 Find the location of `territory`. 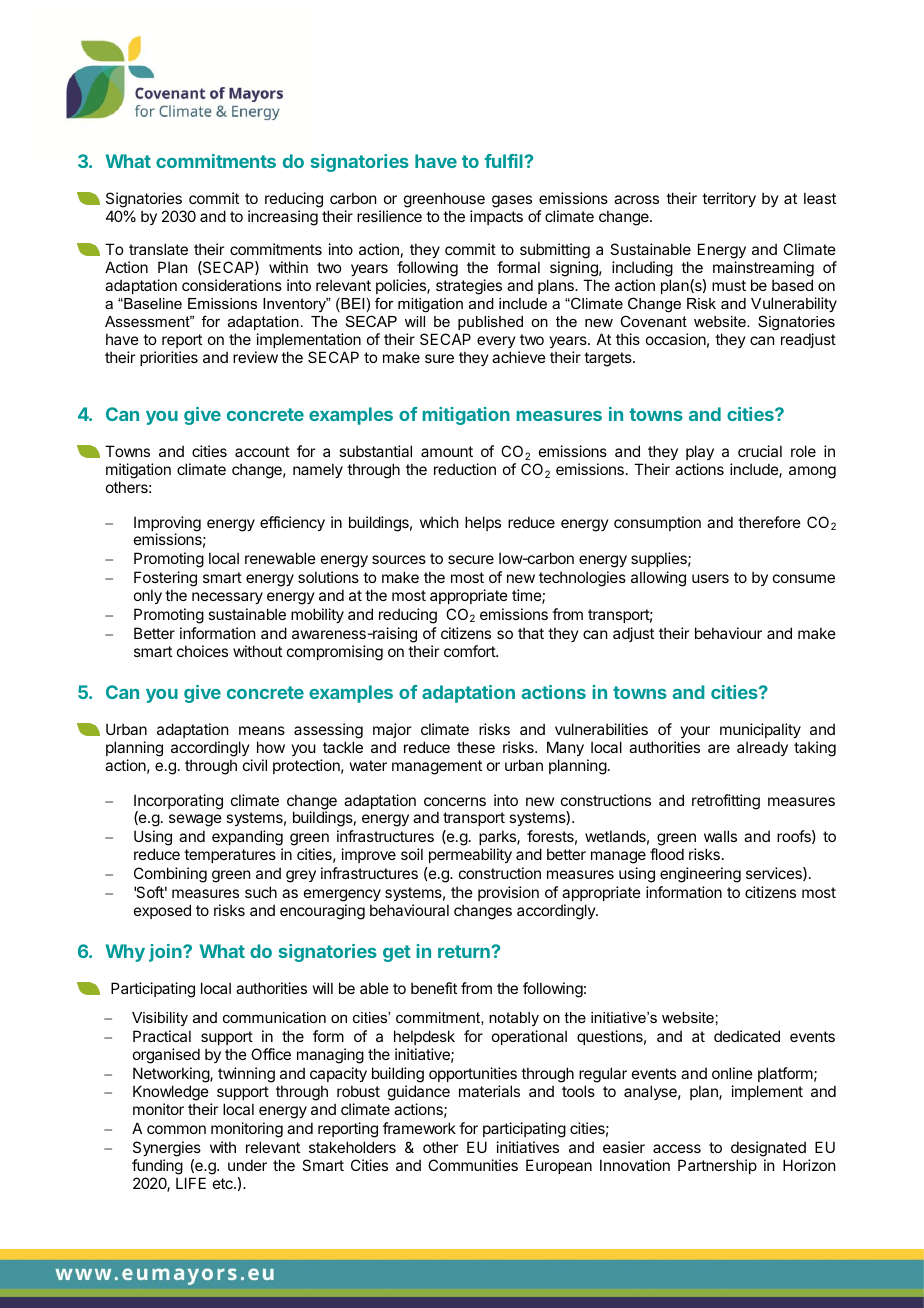

territory is located at coordinates (729, 199).
